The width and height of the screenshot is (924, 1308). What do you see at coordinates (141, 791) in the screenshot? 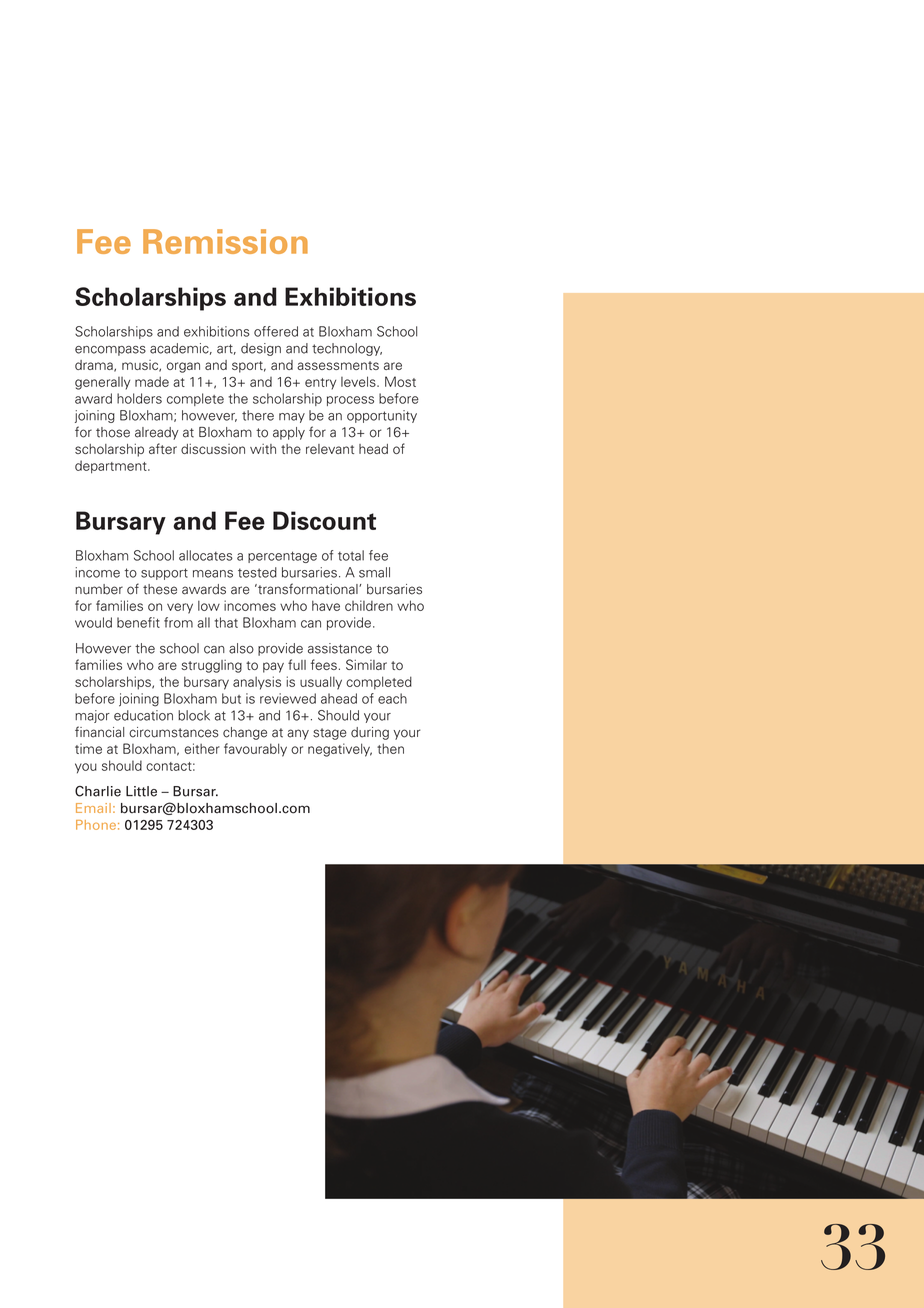
I see `Little` at bounding box center [141, 791].
